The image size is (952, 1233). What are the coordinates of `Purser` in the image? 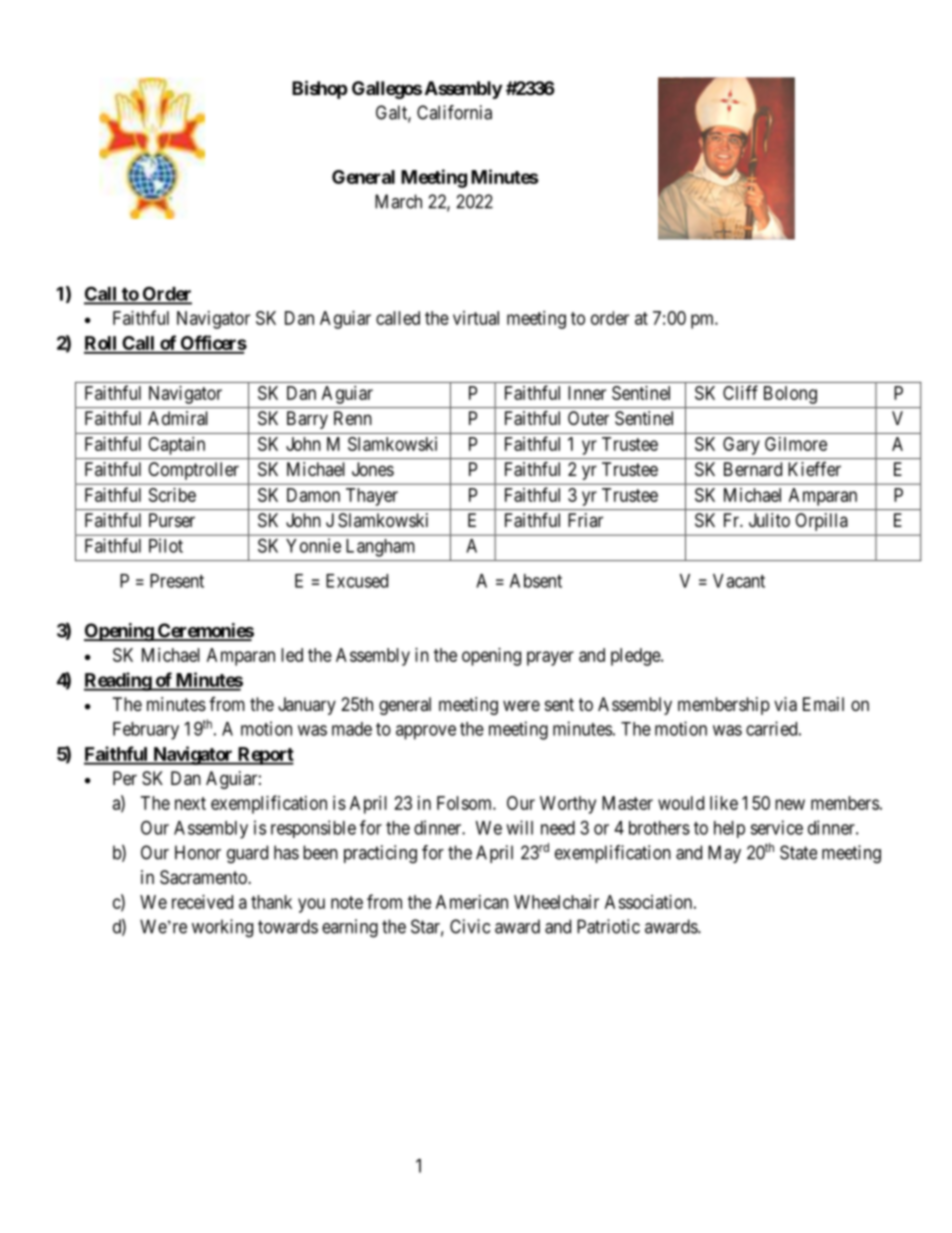 It's located at (172, 520).
